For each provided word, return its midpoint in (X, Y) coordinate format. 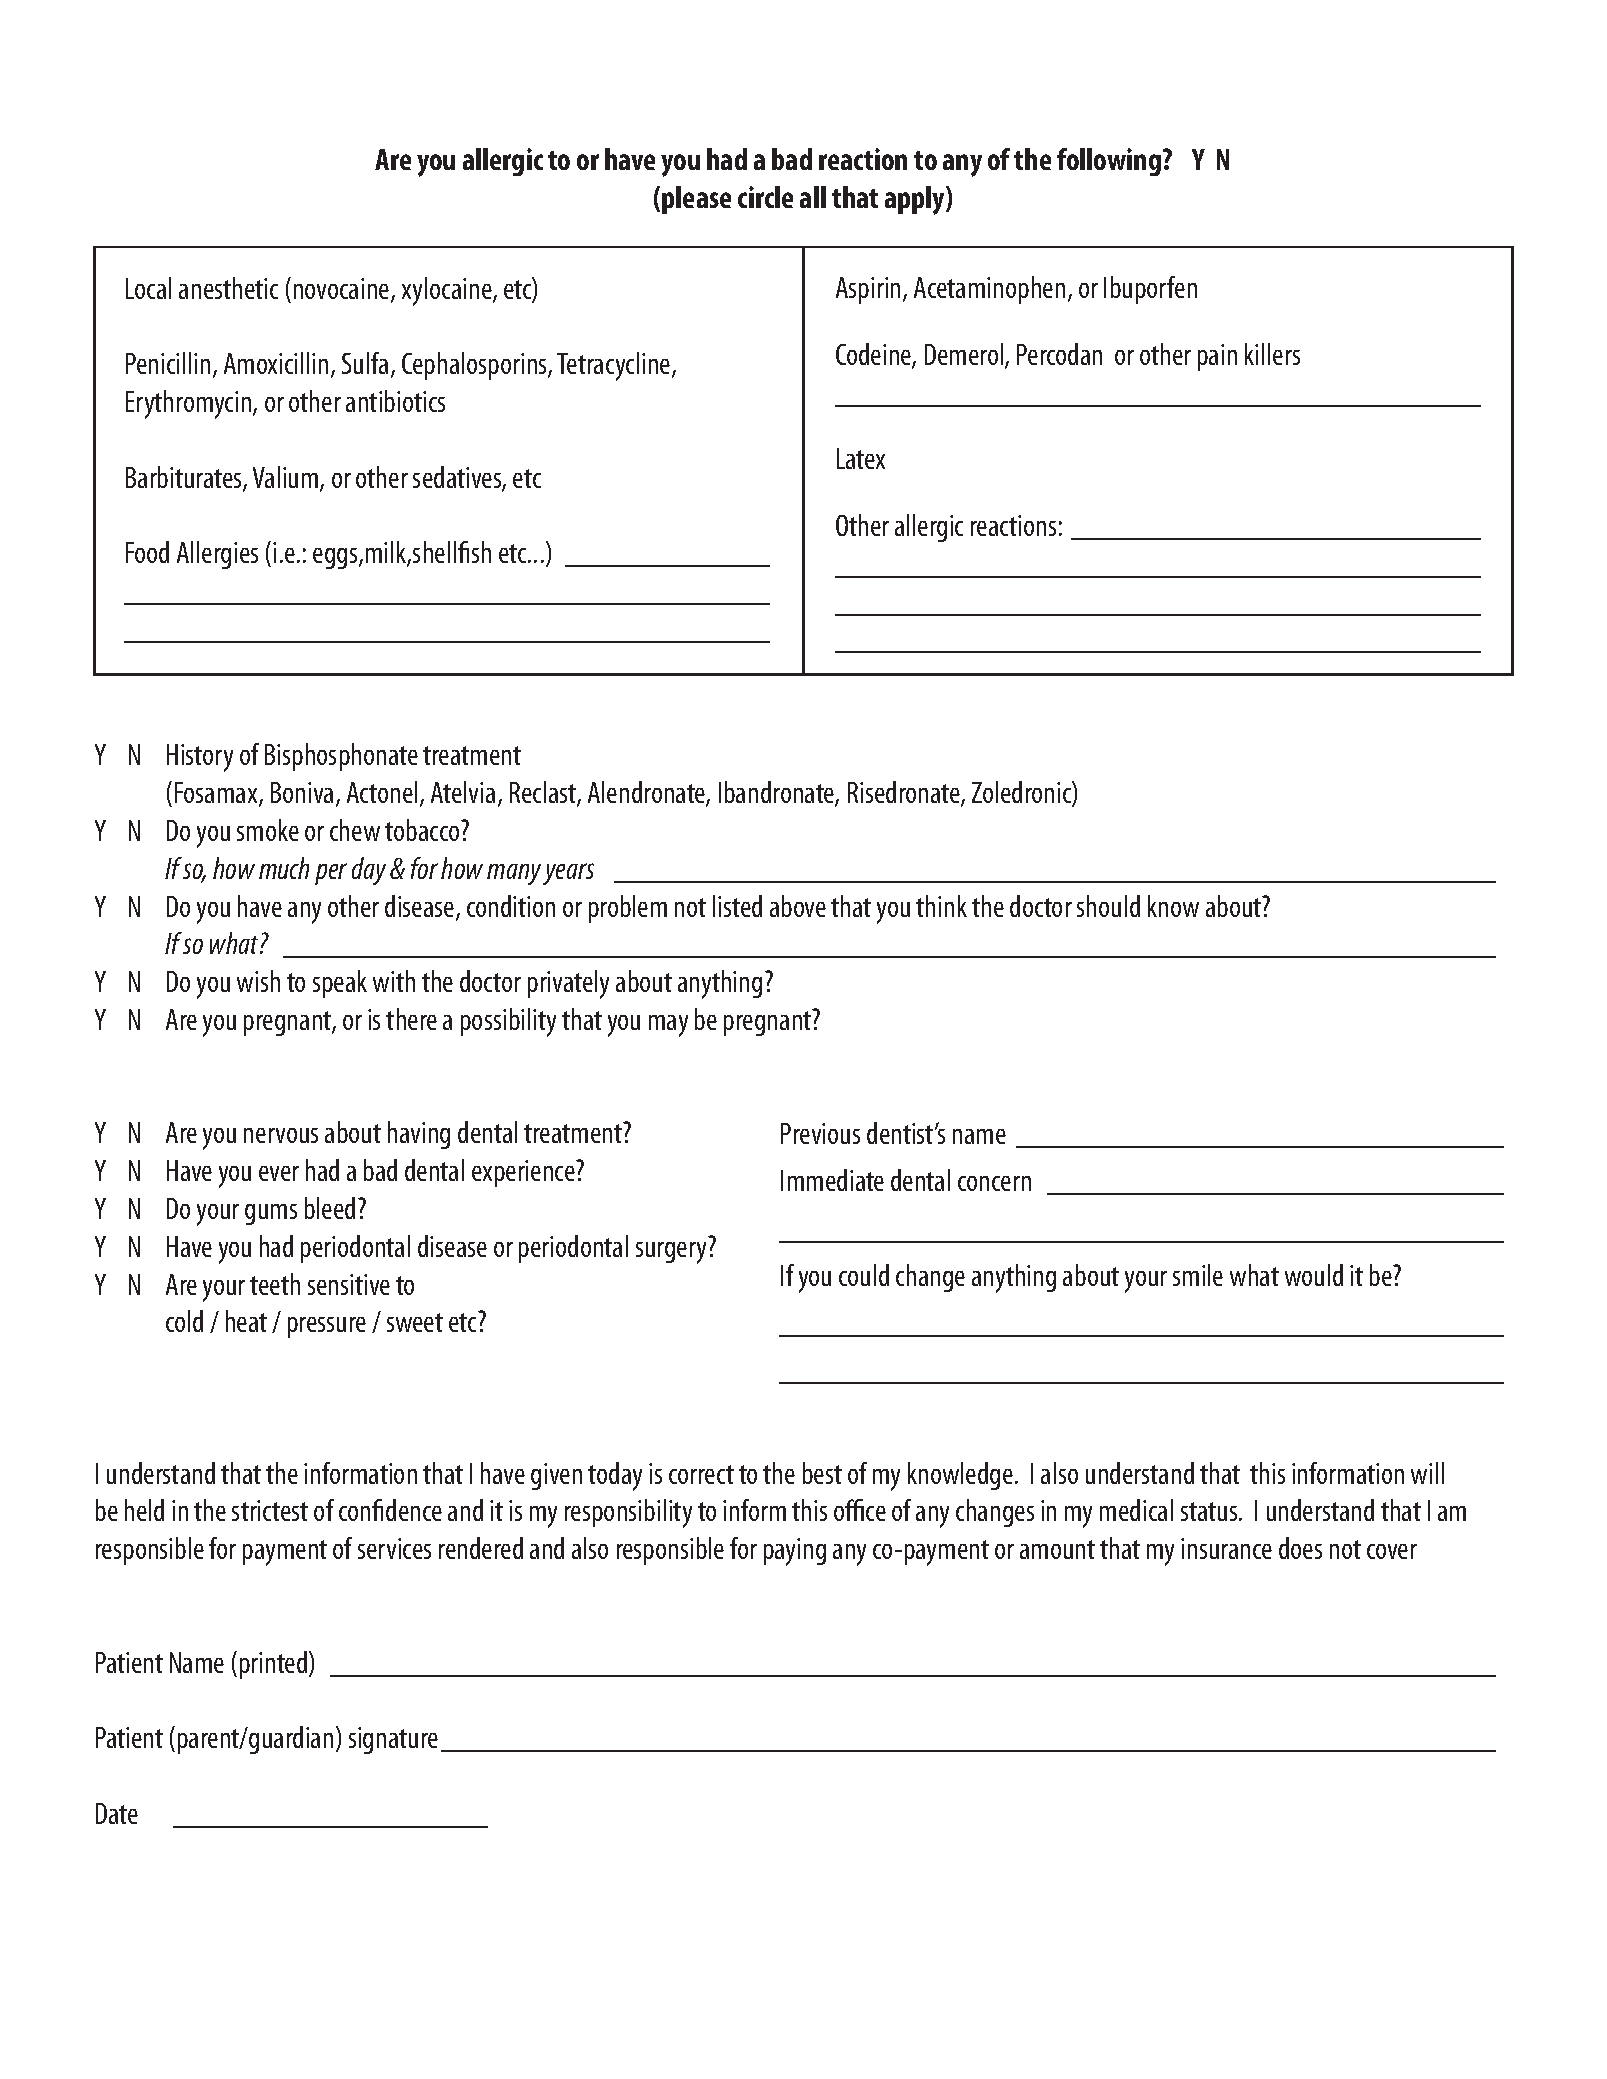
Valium (287, 478)
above (798, 906)
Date (117, 1813)
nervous (281, 1135)
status (1210, 1511)
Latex (861, 458)
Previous (820, 1133)
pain (1217, 357)
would (1314, 1275)
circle (765, 197)
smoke (268, 830)
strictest (270, 1510)
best (822, 1473)
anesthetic (228, 288)
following (1109, 162)
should (1108, 906)
